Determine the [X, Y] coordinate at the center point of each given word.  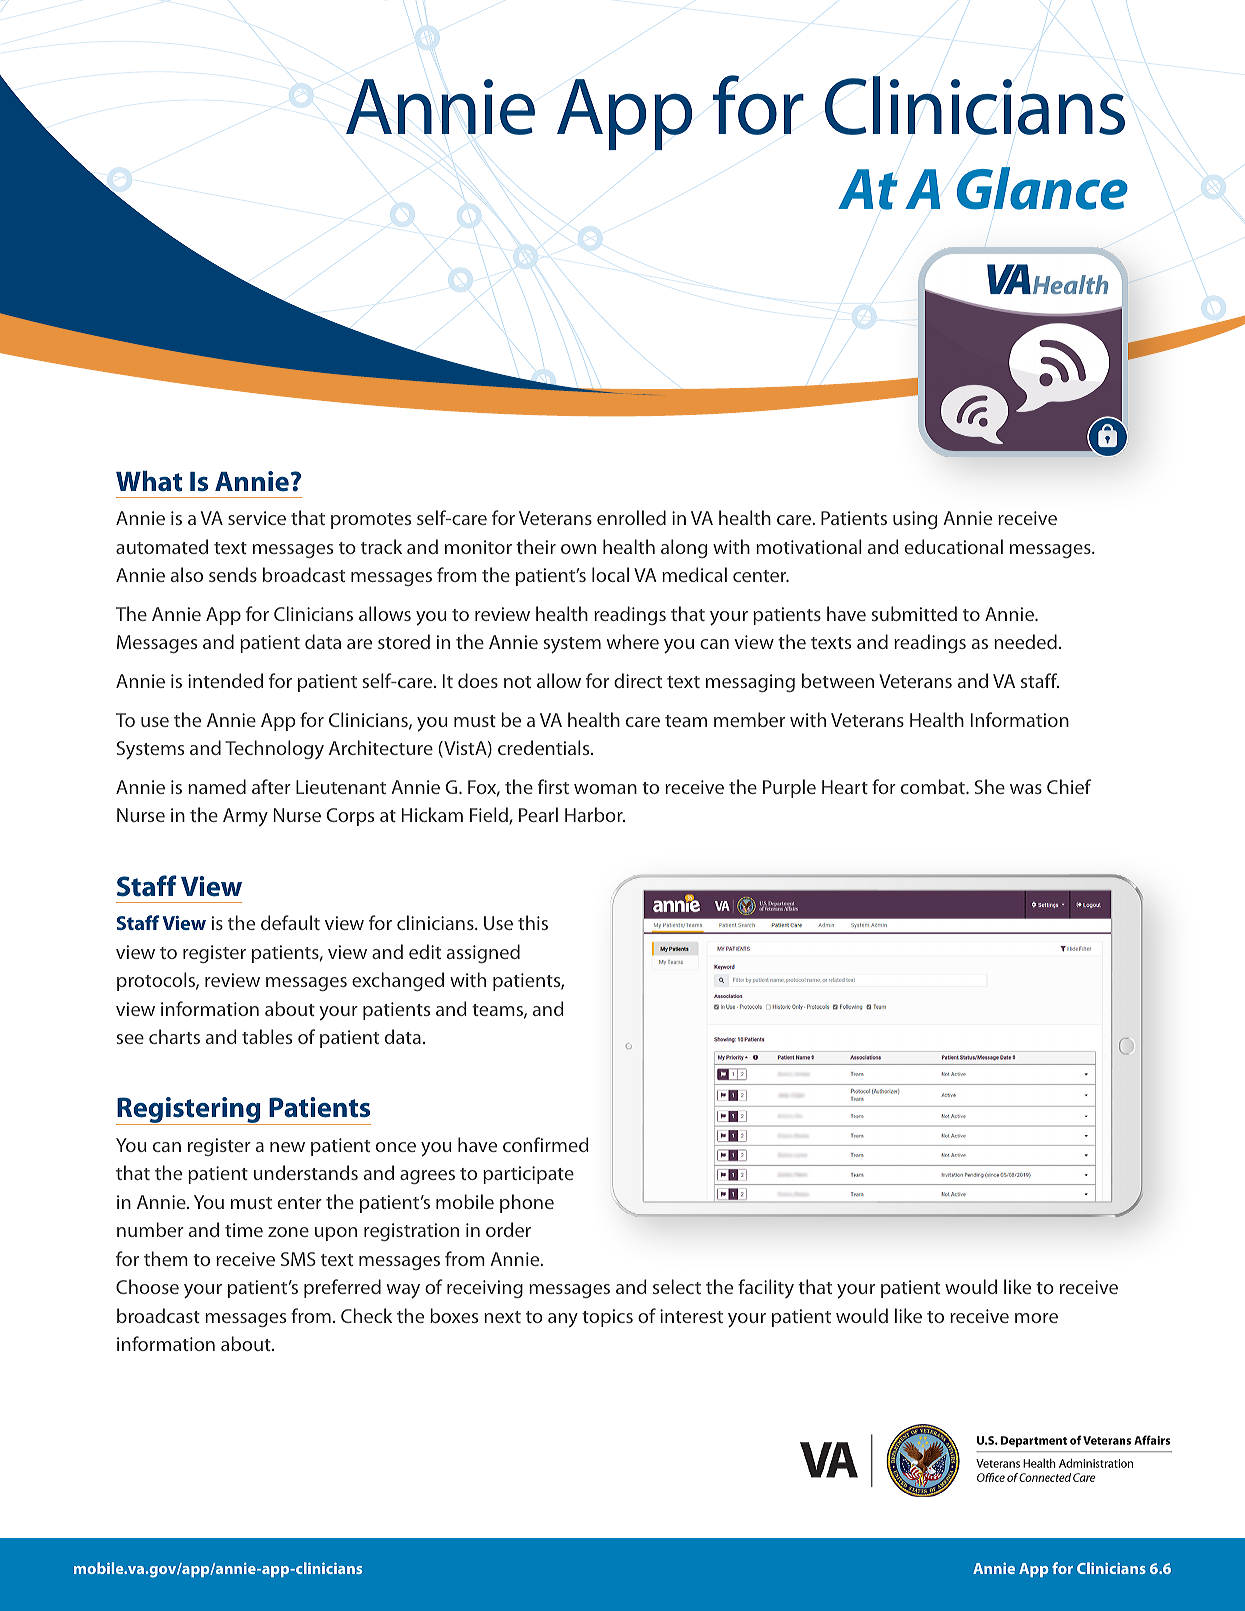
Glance [1042, 188]
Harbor [595, 814]
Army [245, 817]
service [257, 518]
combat [934, 786]
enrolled [631, 517]
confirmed [546, 1144]
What [149, 481]
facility [766, 1288]
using [915, 520]
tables [267, 1036]
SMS [298, 1259]
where [633, 641]
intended [225, 680]
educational [954, 546]
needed [1025, 641]
